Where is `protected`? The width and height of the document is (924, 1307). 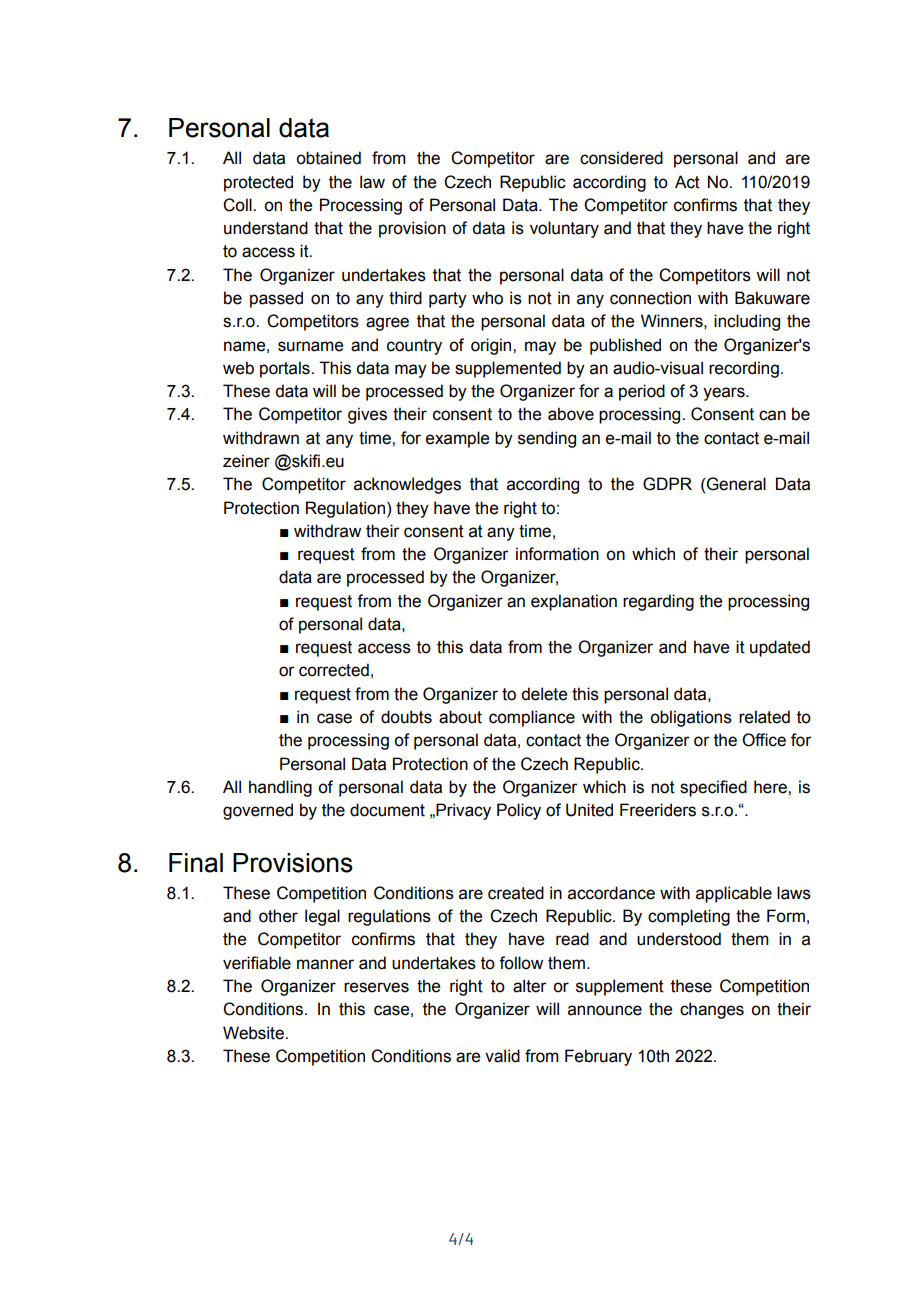 protected is located at coordinates (258, 183).
